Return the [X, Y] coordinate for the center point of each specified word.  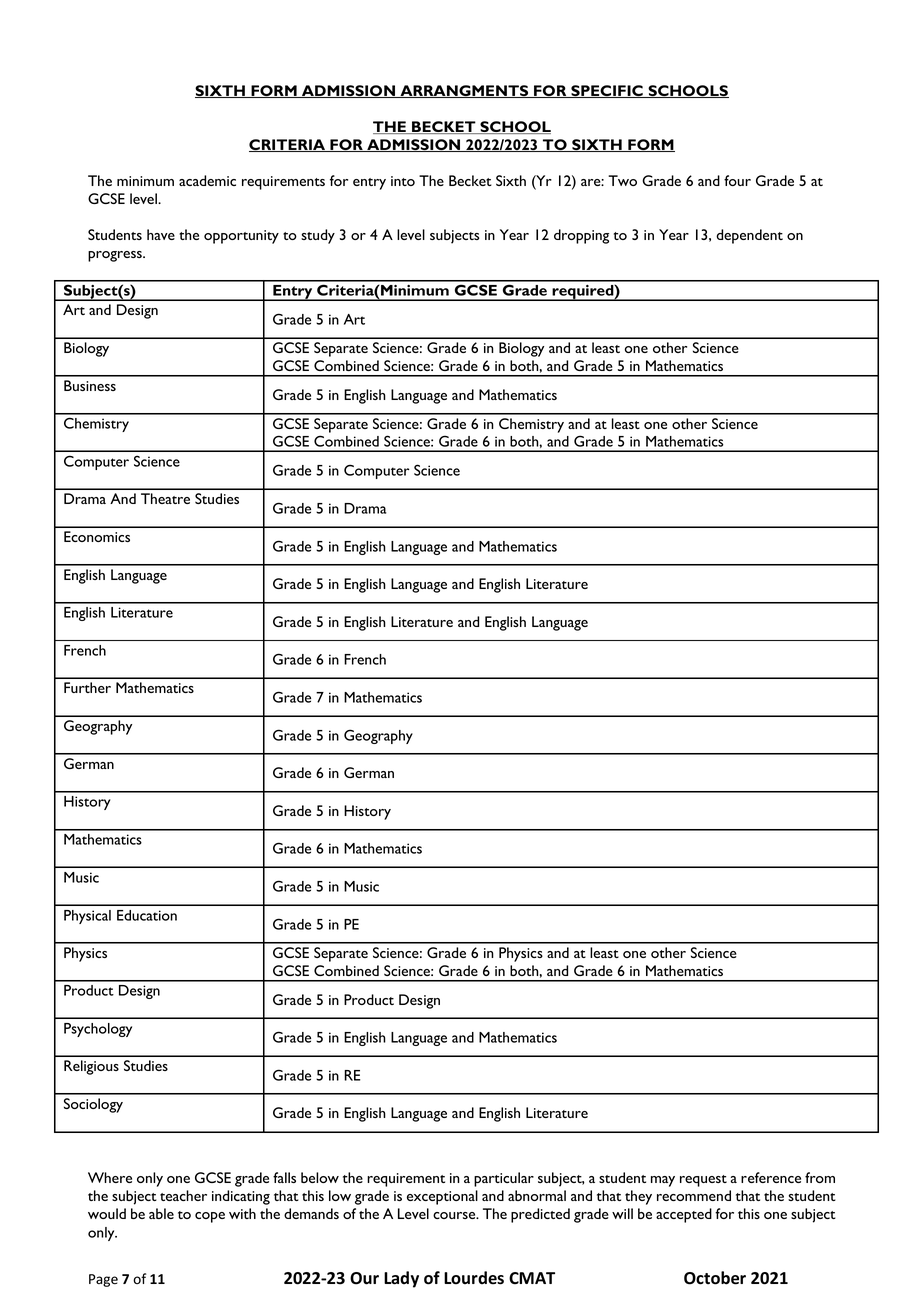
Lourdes [474, 1278]
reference [771, 1177]
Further [87, 687]
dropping [581, 236]
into [403, 181]
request [703, 1181]
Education [147, 915]
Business [90, 385]
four [737, 180]
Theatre [165, 498]
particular [504, 1179]
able [161, 1213]
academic [207, 180]
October [715, 1278]
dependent [749, 236]
